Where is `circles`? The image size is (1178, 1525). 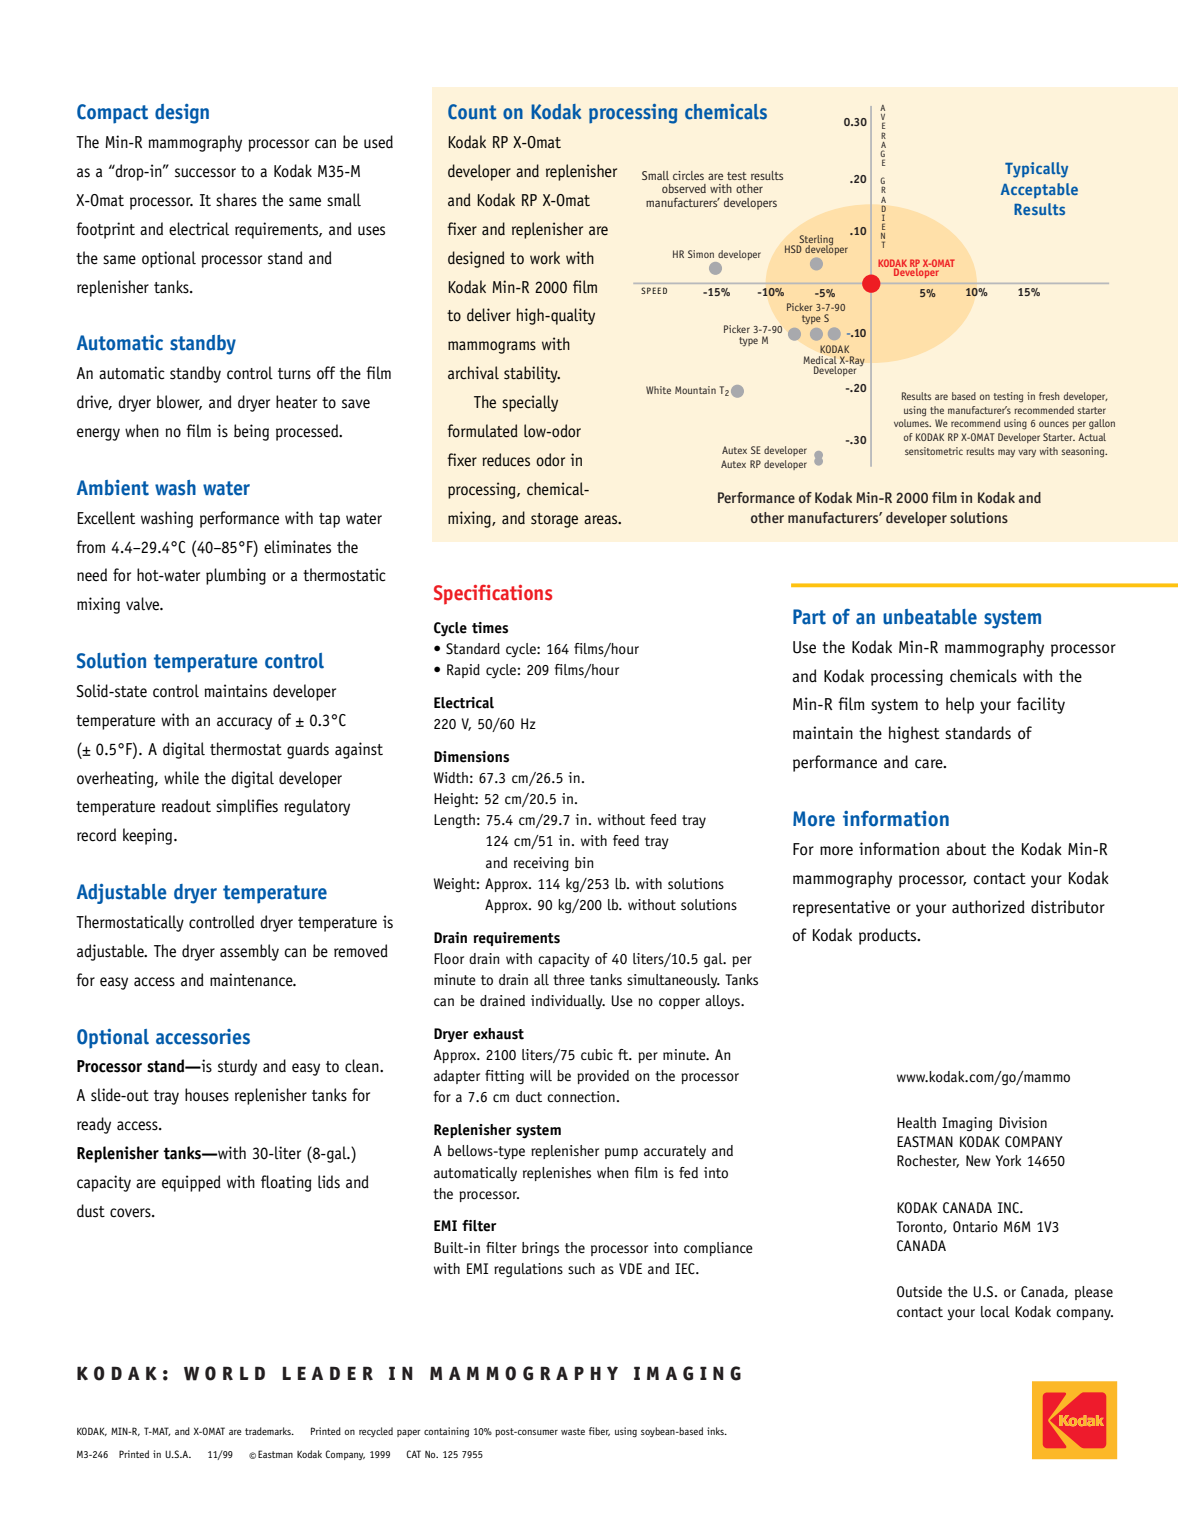
circles is located at coordinates (688, 175).
